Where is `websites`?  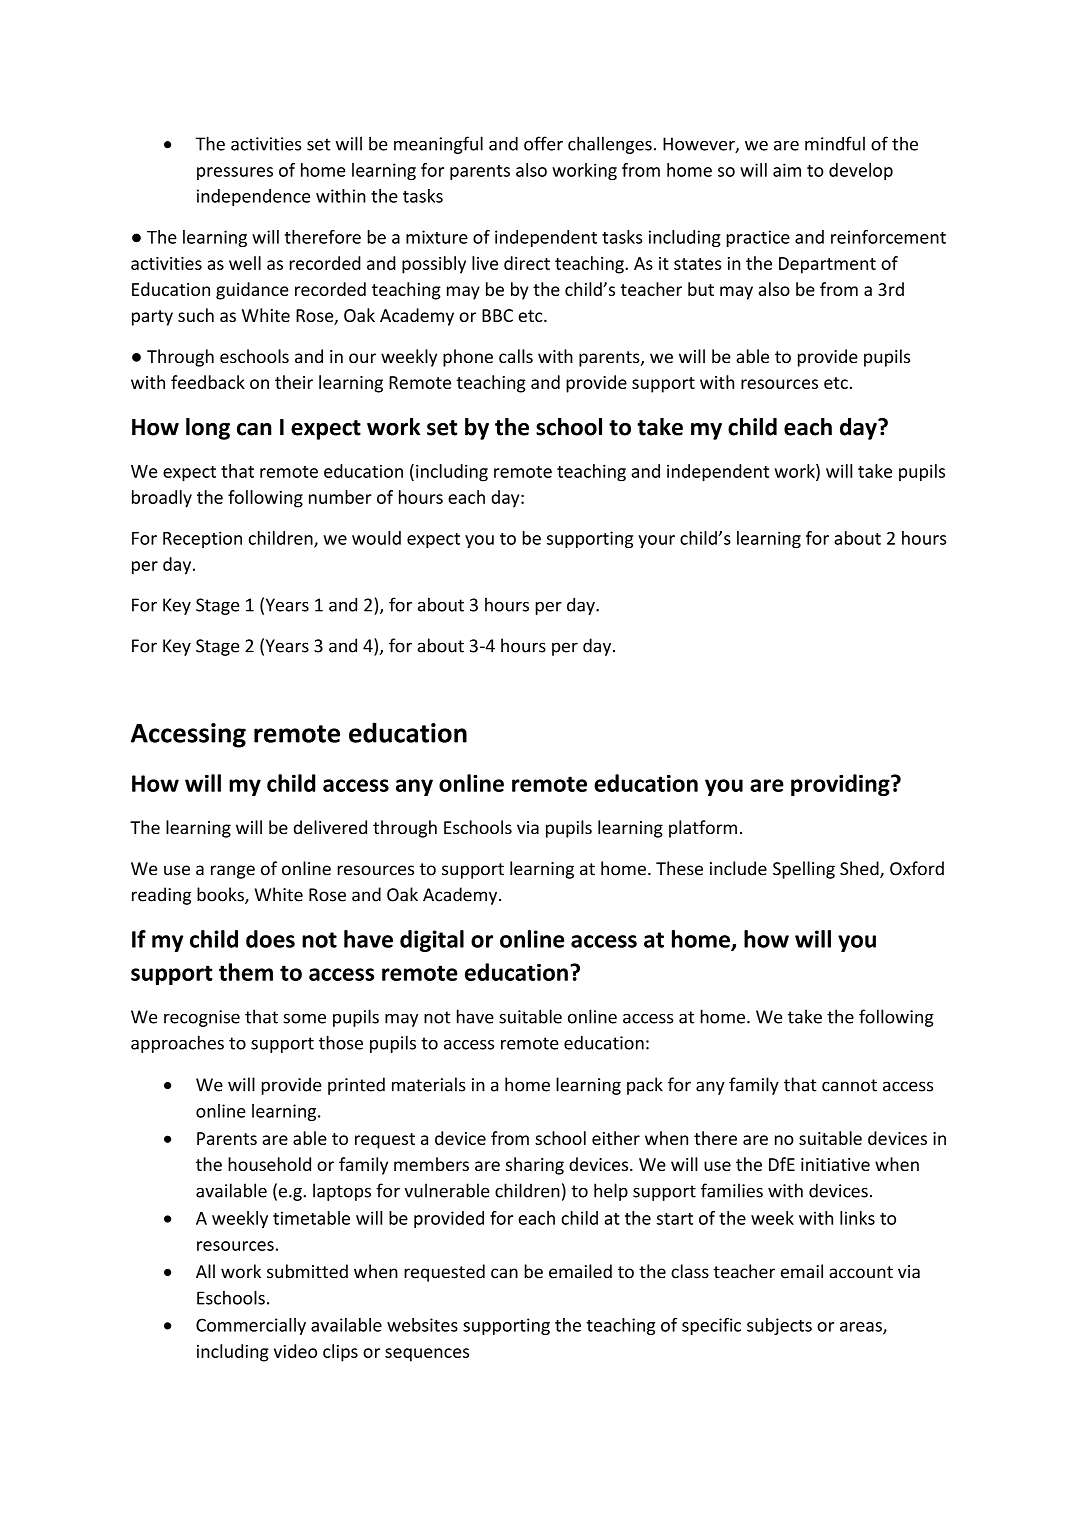
websites is located at coordinates (422, 1325).
